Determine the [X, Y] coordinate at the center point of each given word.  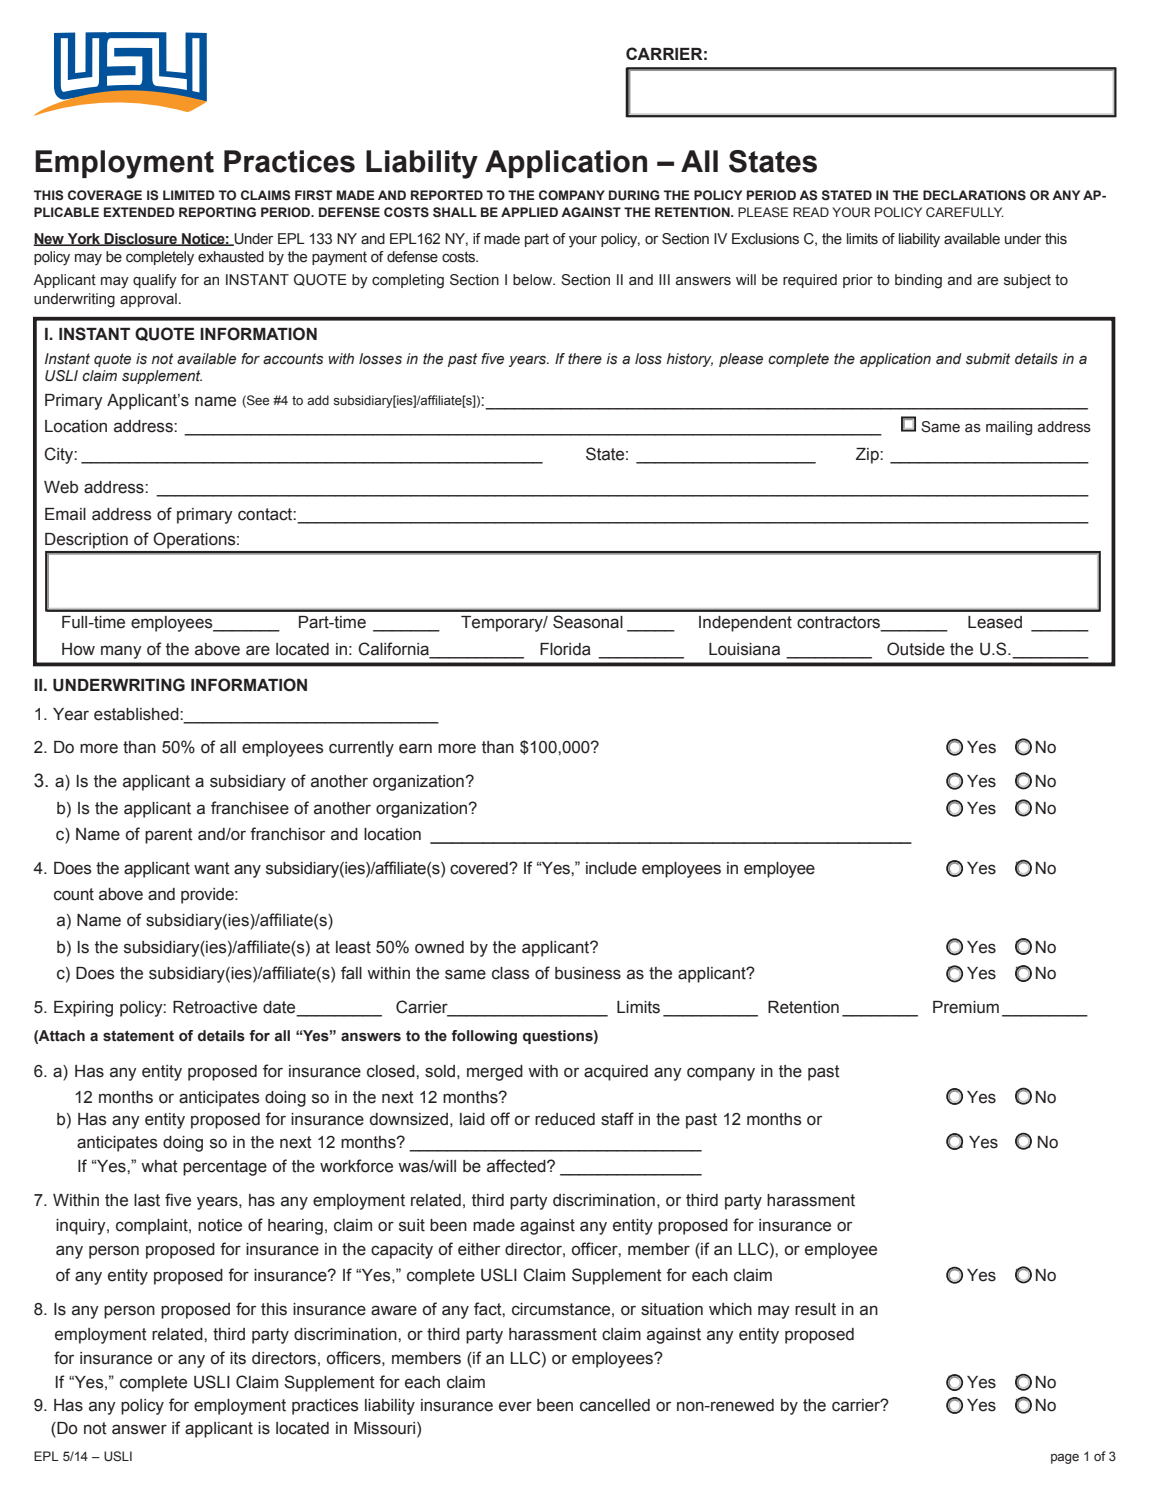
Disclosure [141, 239]
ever [515, 1406]
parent [169, 836]
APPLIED [529, 212]
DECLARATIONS [974, 195]
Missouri [386, 1428]
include [611, 868]
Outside [916, 649]
